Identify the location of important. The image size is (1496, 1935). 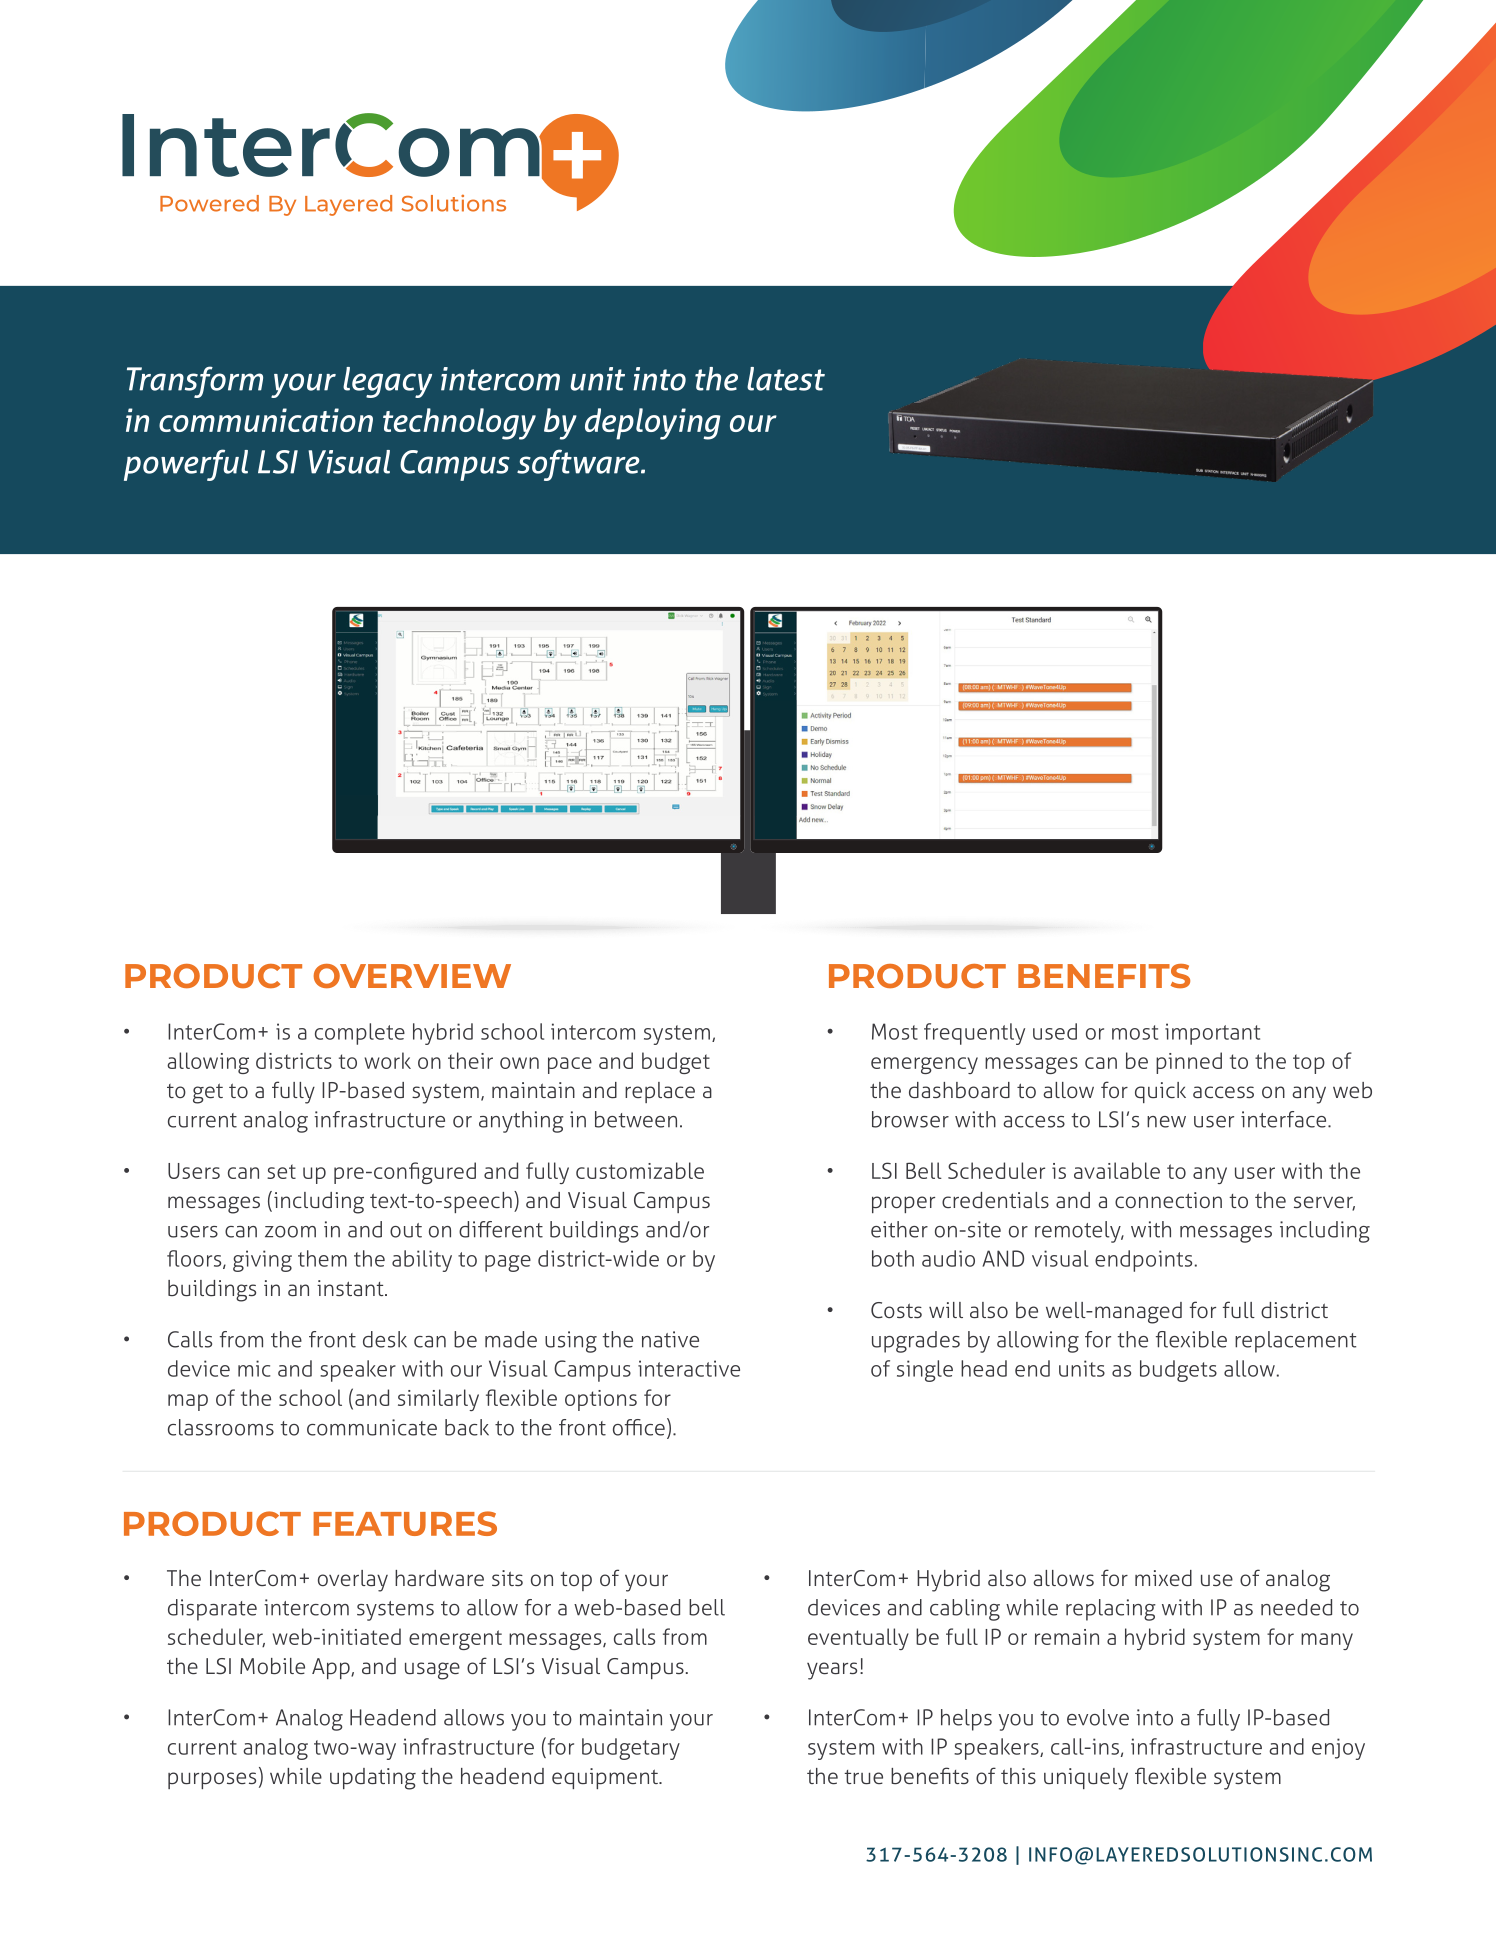
(1212, 1034).
